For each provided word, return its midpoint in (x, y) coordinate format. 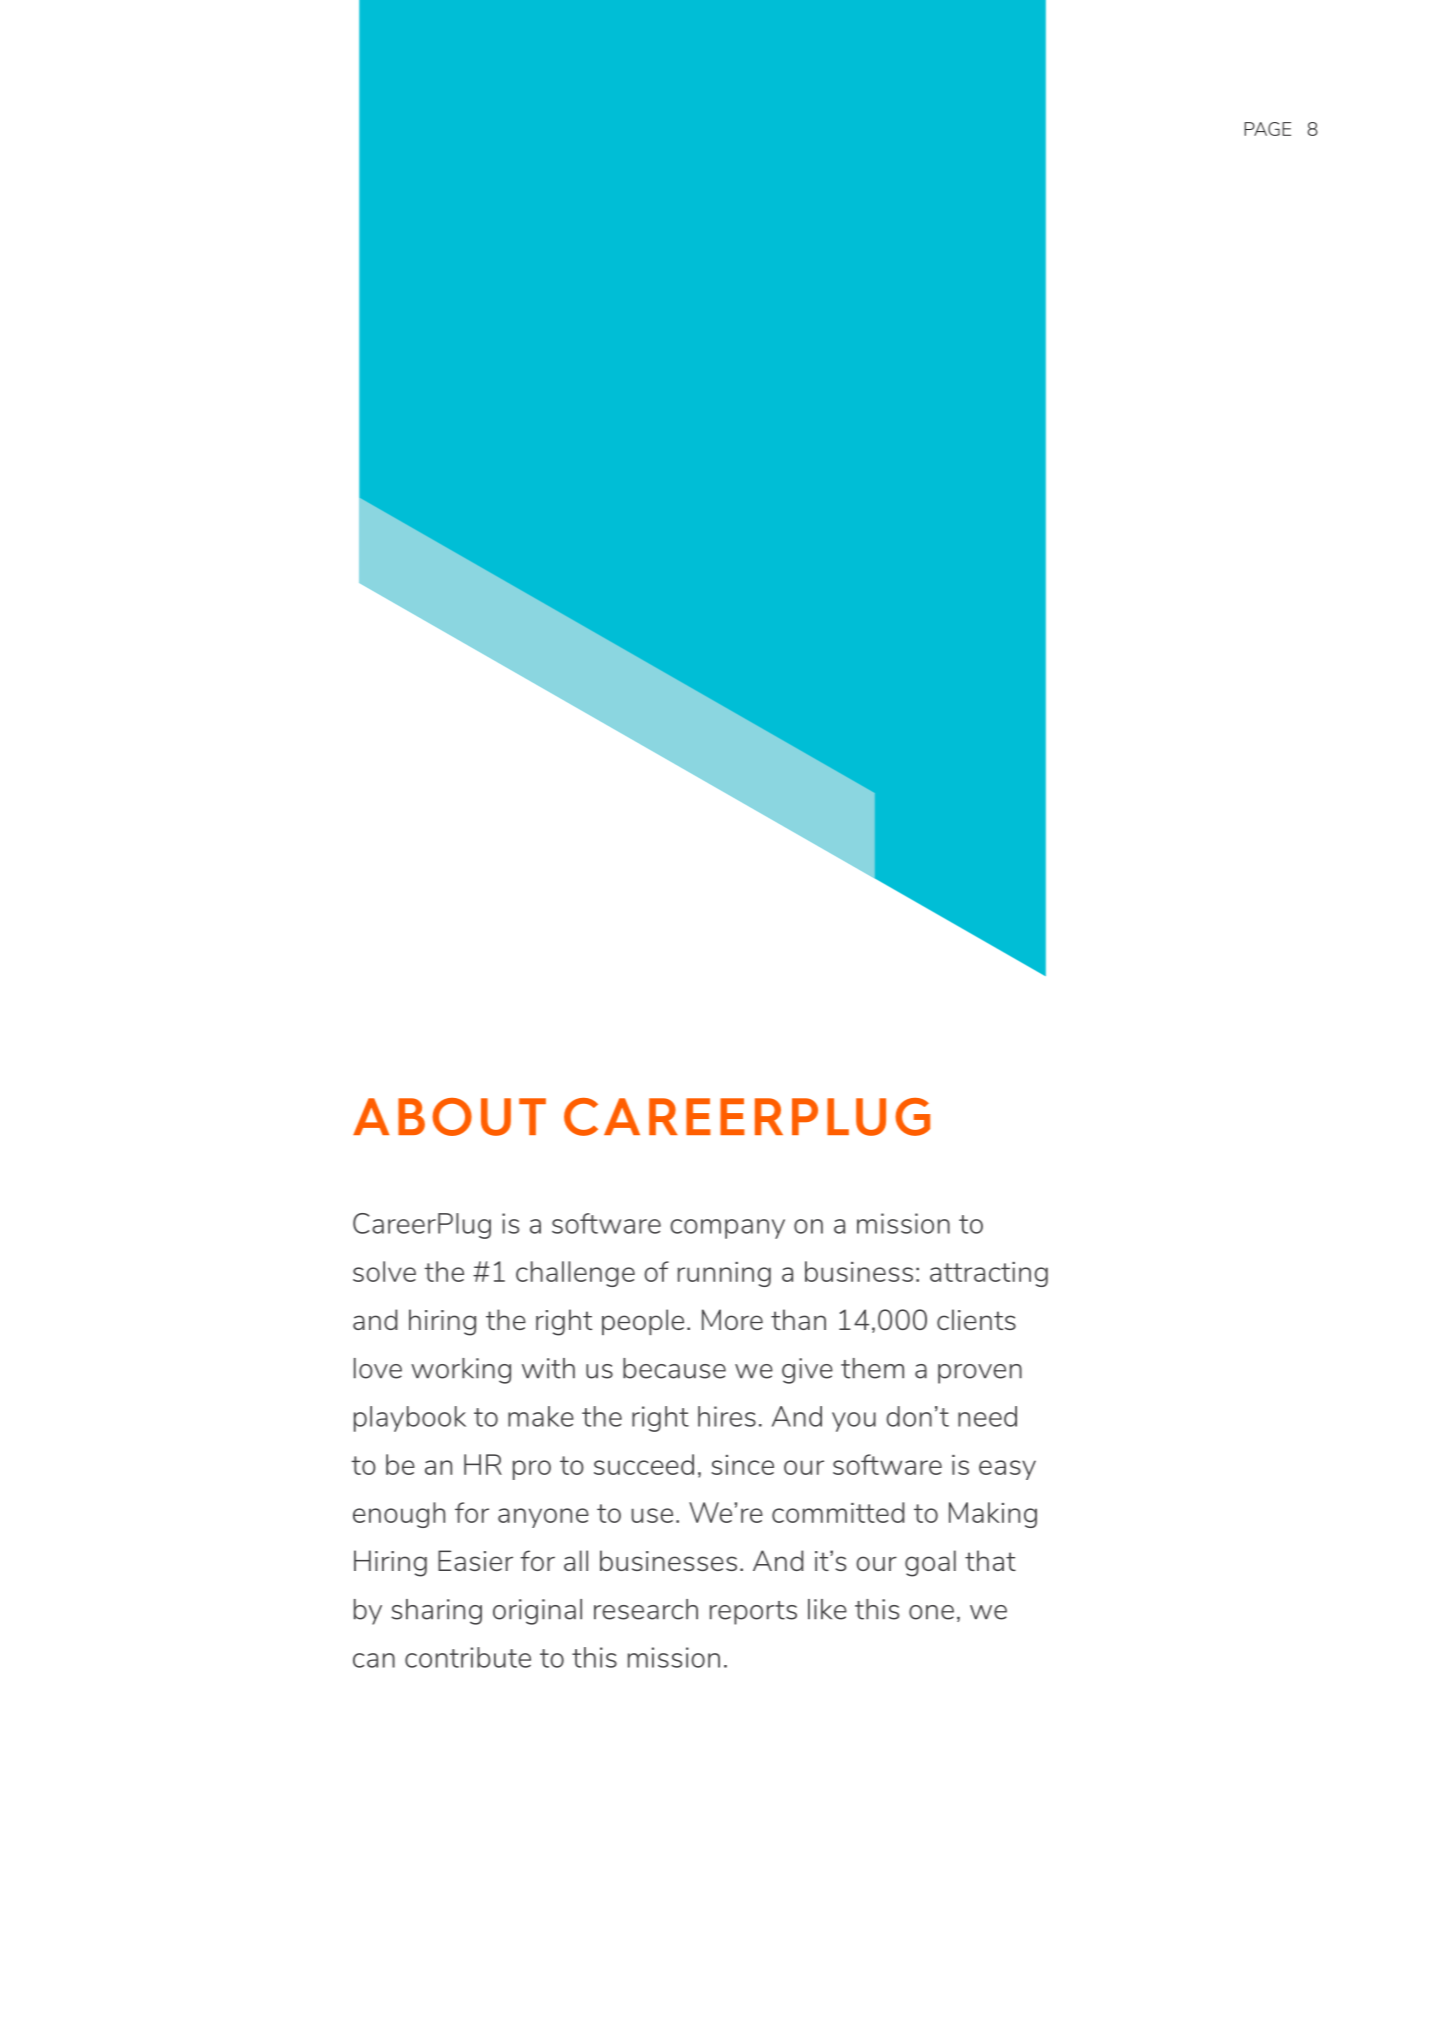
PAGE (1267, 129)
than (798, 1319)
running (724, 1274)
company (727, 1229)
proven (980, 1374)
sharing (436, 1612)
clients (976, 1319)
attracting (989, 1274)
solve (384, 1271)
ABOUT (449, 1117)
